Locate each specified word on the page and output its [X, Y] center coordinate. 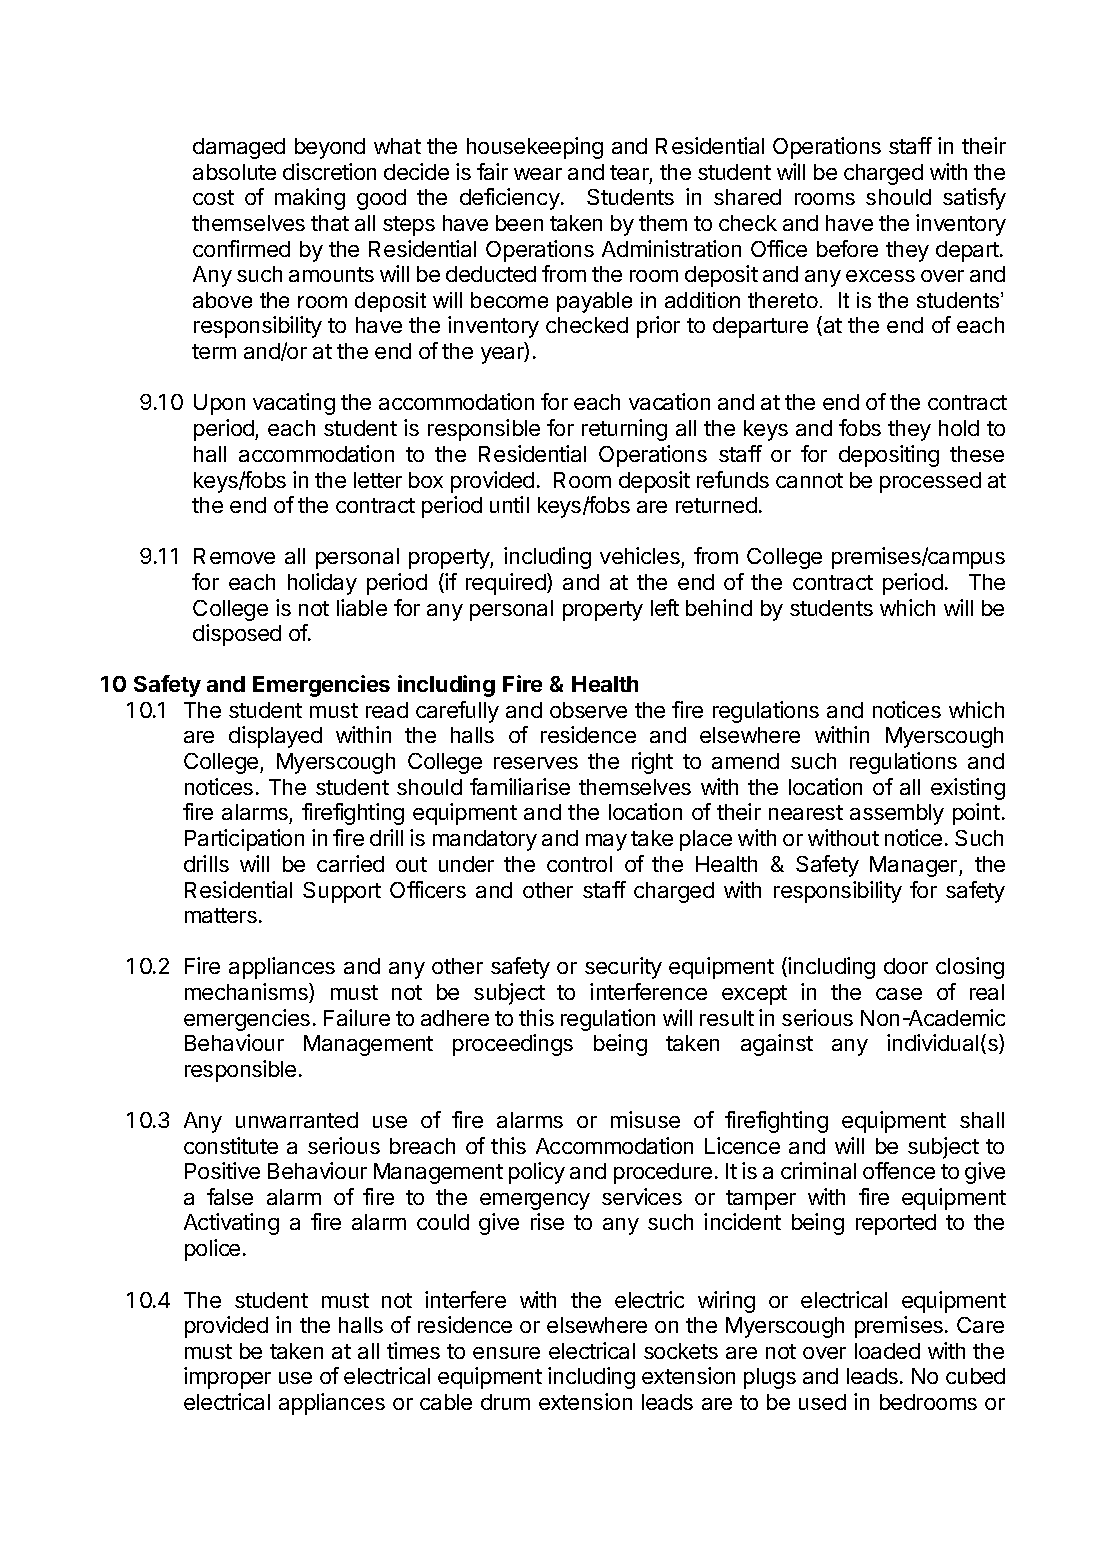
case [899, 994]
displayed [275, 737]
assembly [897, 814]
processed [930, 482]
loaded [887, 1351]
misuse [645, 1119]
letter [378, 480]
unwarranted [297, 1120]
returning [624, 430]
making [310, 199]
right [652, 763]
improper [227, 1378]
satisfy [974, 199]
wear [538, 174]
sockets [681, 1351]
